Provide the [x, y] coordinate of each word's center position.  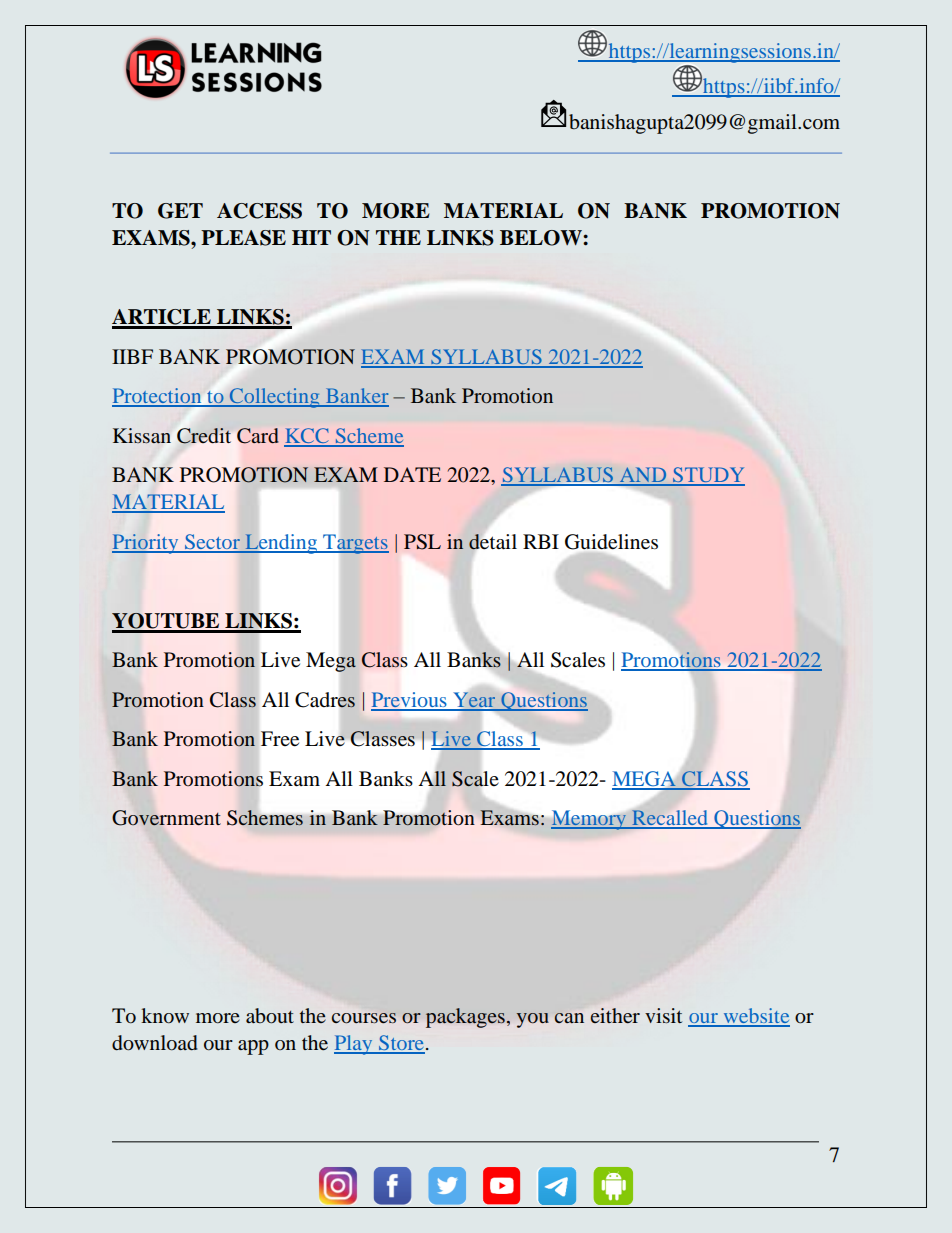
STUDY [708, 476]
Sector [212, 543]
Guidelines [611, 542]
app [253, 1047]
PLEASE [243, 238]
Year [474, 701]
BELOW [542, 238]
